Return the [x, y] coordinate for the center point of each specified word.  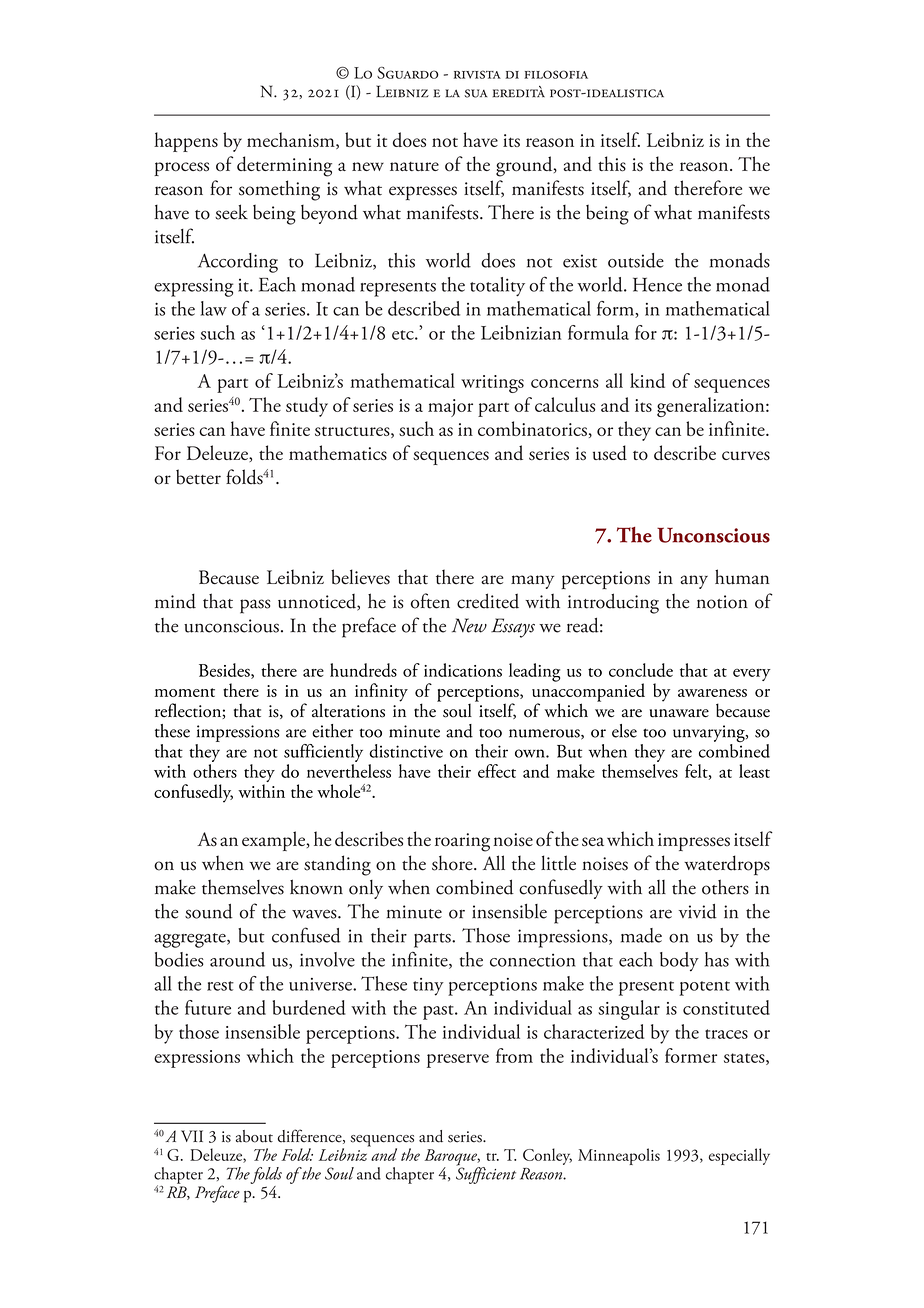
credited [488, 601]
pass [255, 606]
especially [739, 1156]
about [254, 1136]
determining [284, 166]
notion [722, 602]
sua [476, 93]
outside [636, 260]
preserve [458, 1061]
